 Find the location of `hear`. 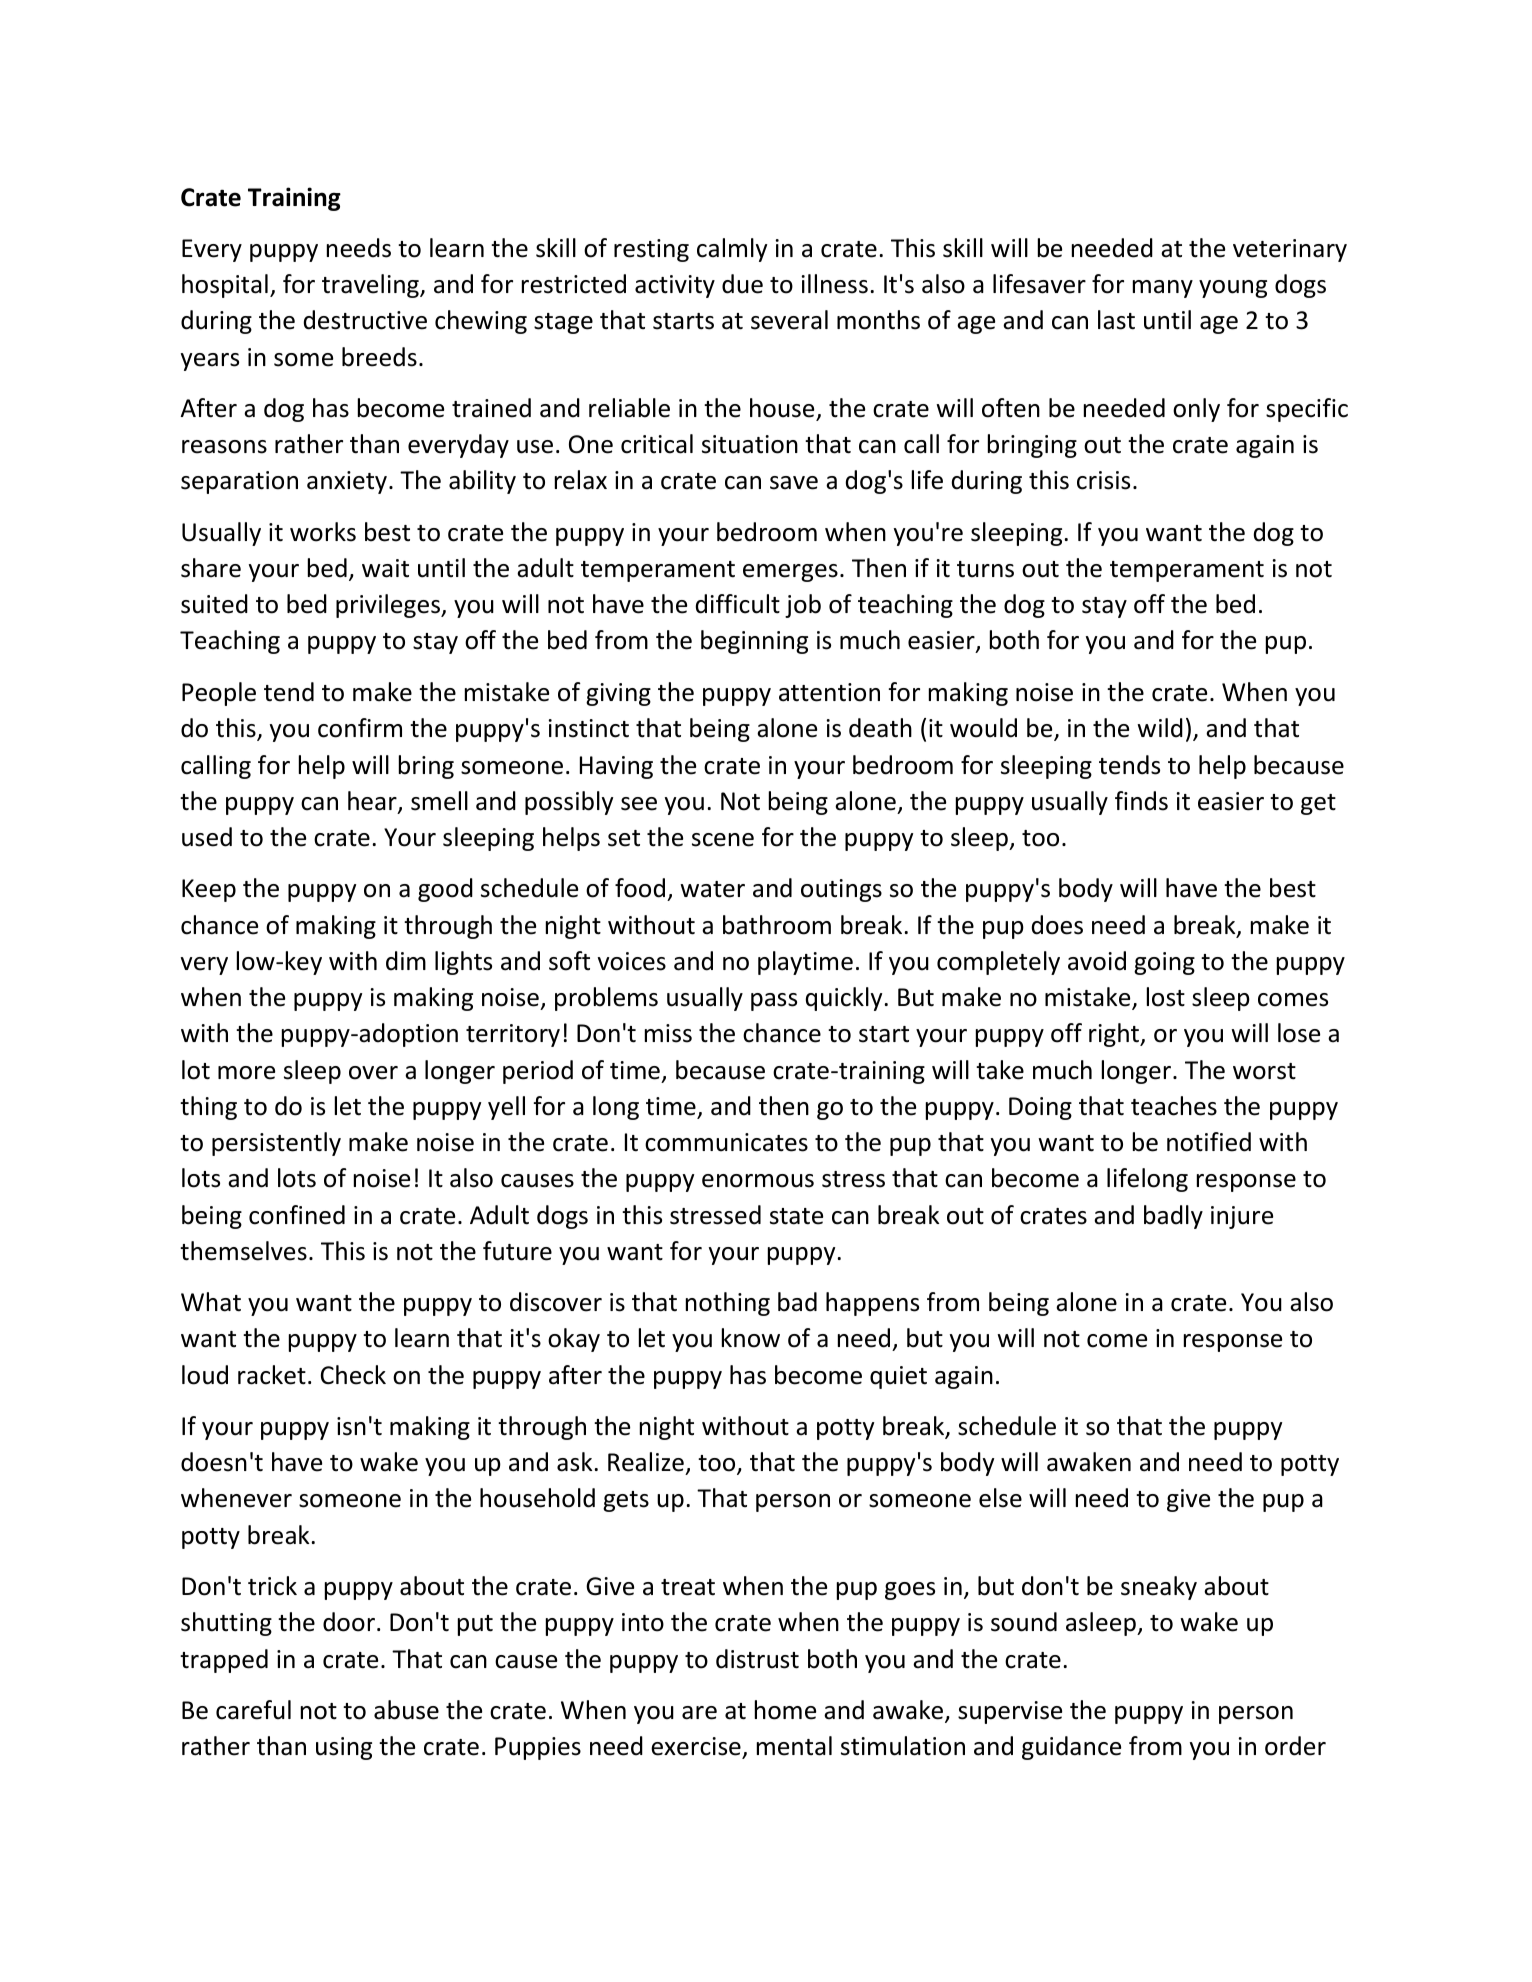

hear is located at coordinates (373, 802).
